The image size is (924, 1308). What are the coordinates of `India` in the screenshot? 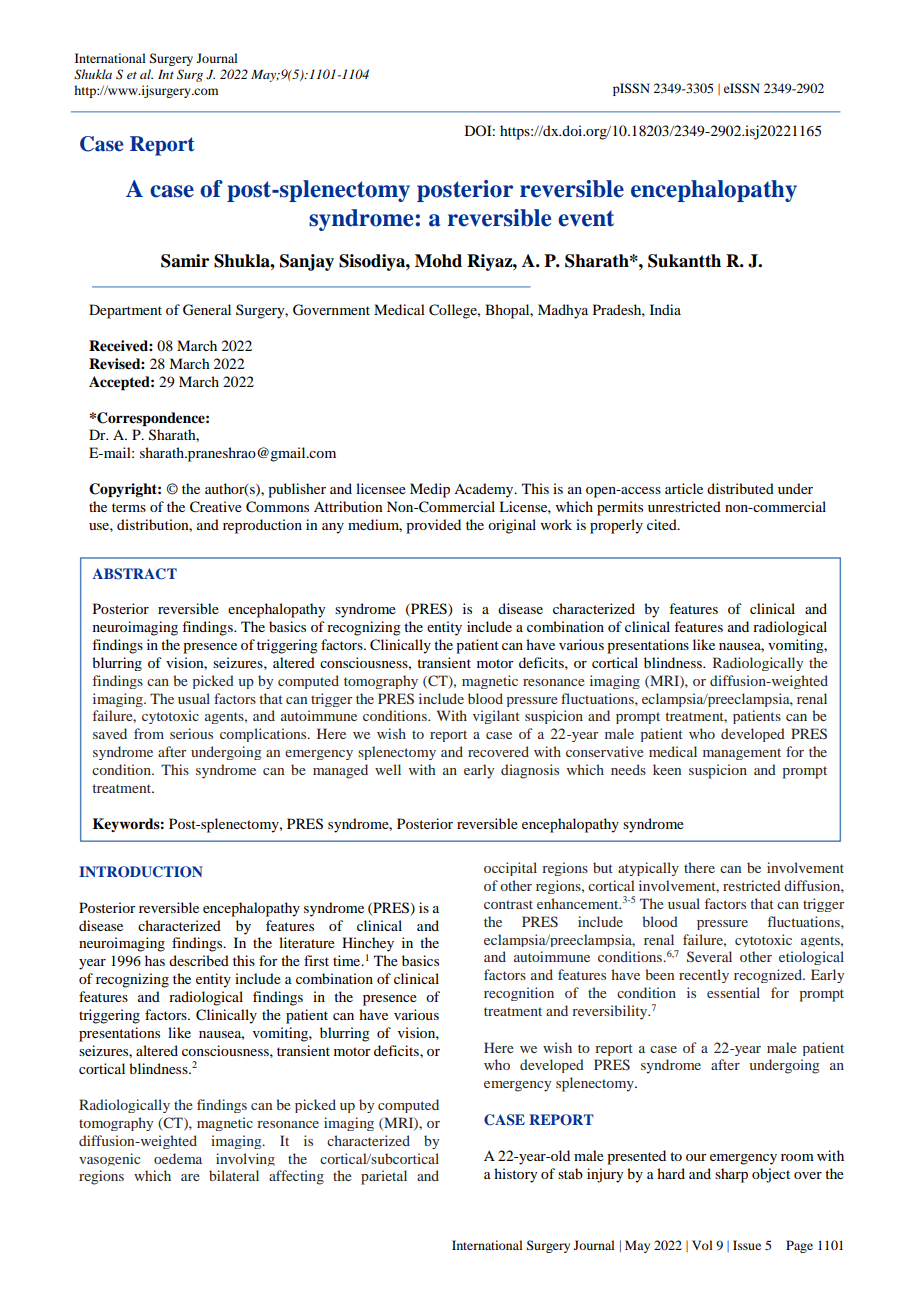 It's located at (665, 309).
